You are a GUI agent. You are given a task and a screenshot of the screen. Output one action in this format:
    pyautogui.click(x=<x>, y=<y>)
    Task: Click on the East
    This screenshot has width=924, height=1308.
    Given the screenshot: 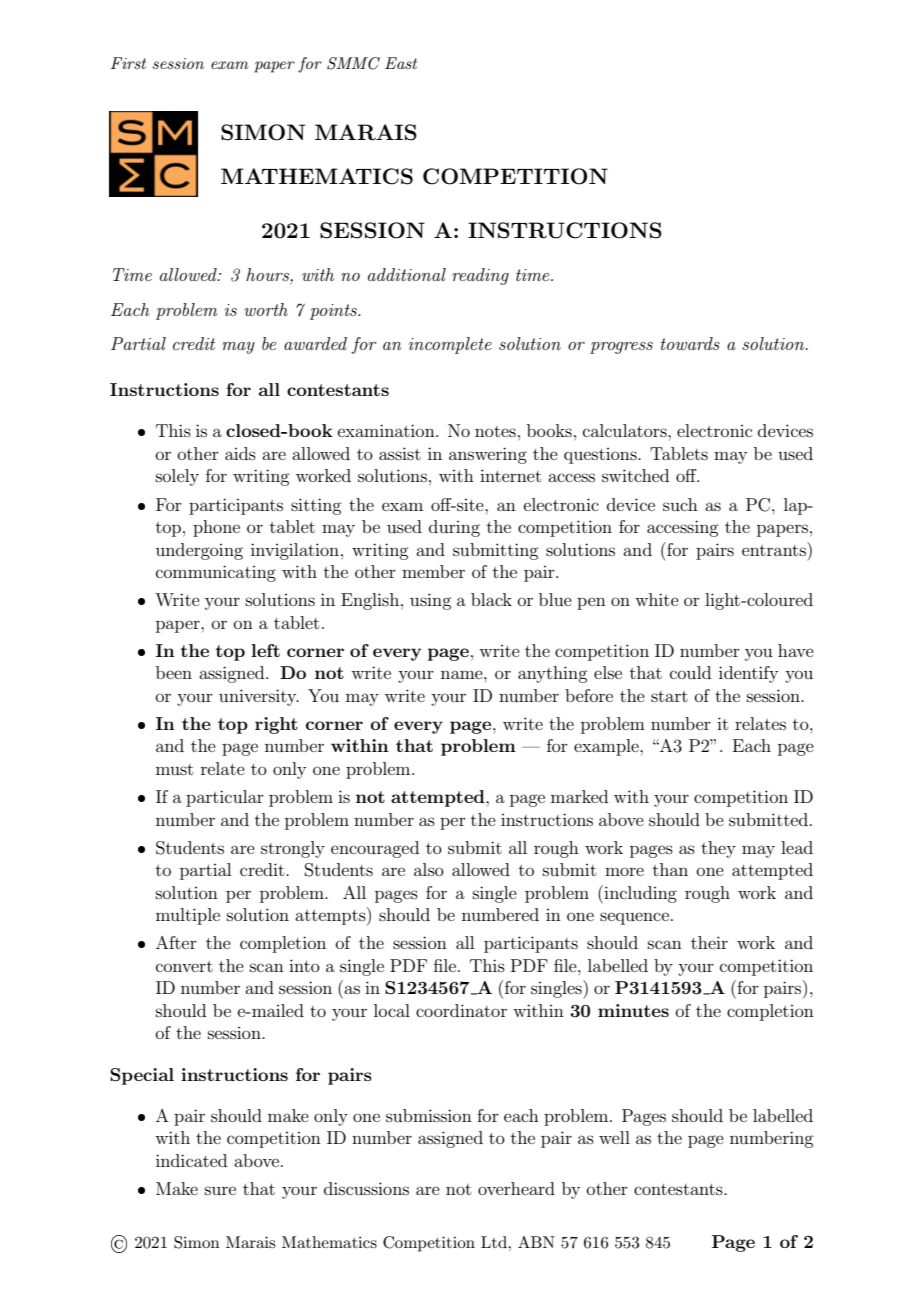 What is the action you would take?
    pyautogui.click(x=401, y=63)
